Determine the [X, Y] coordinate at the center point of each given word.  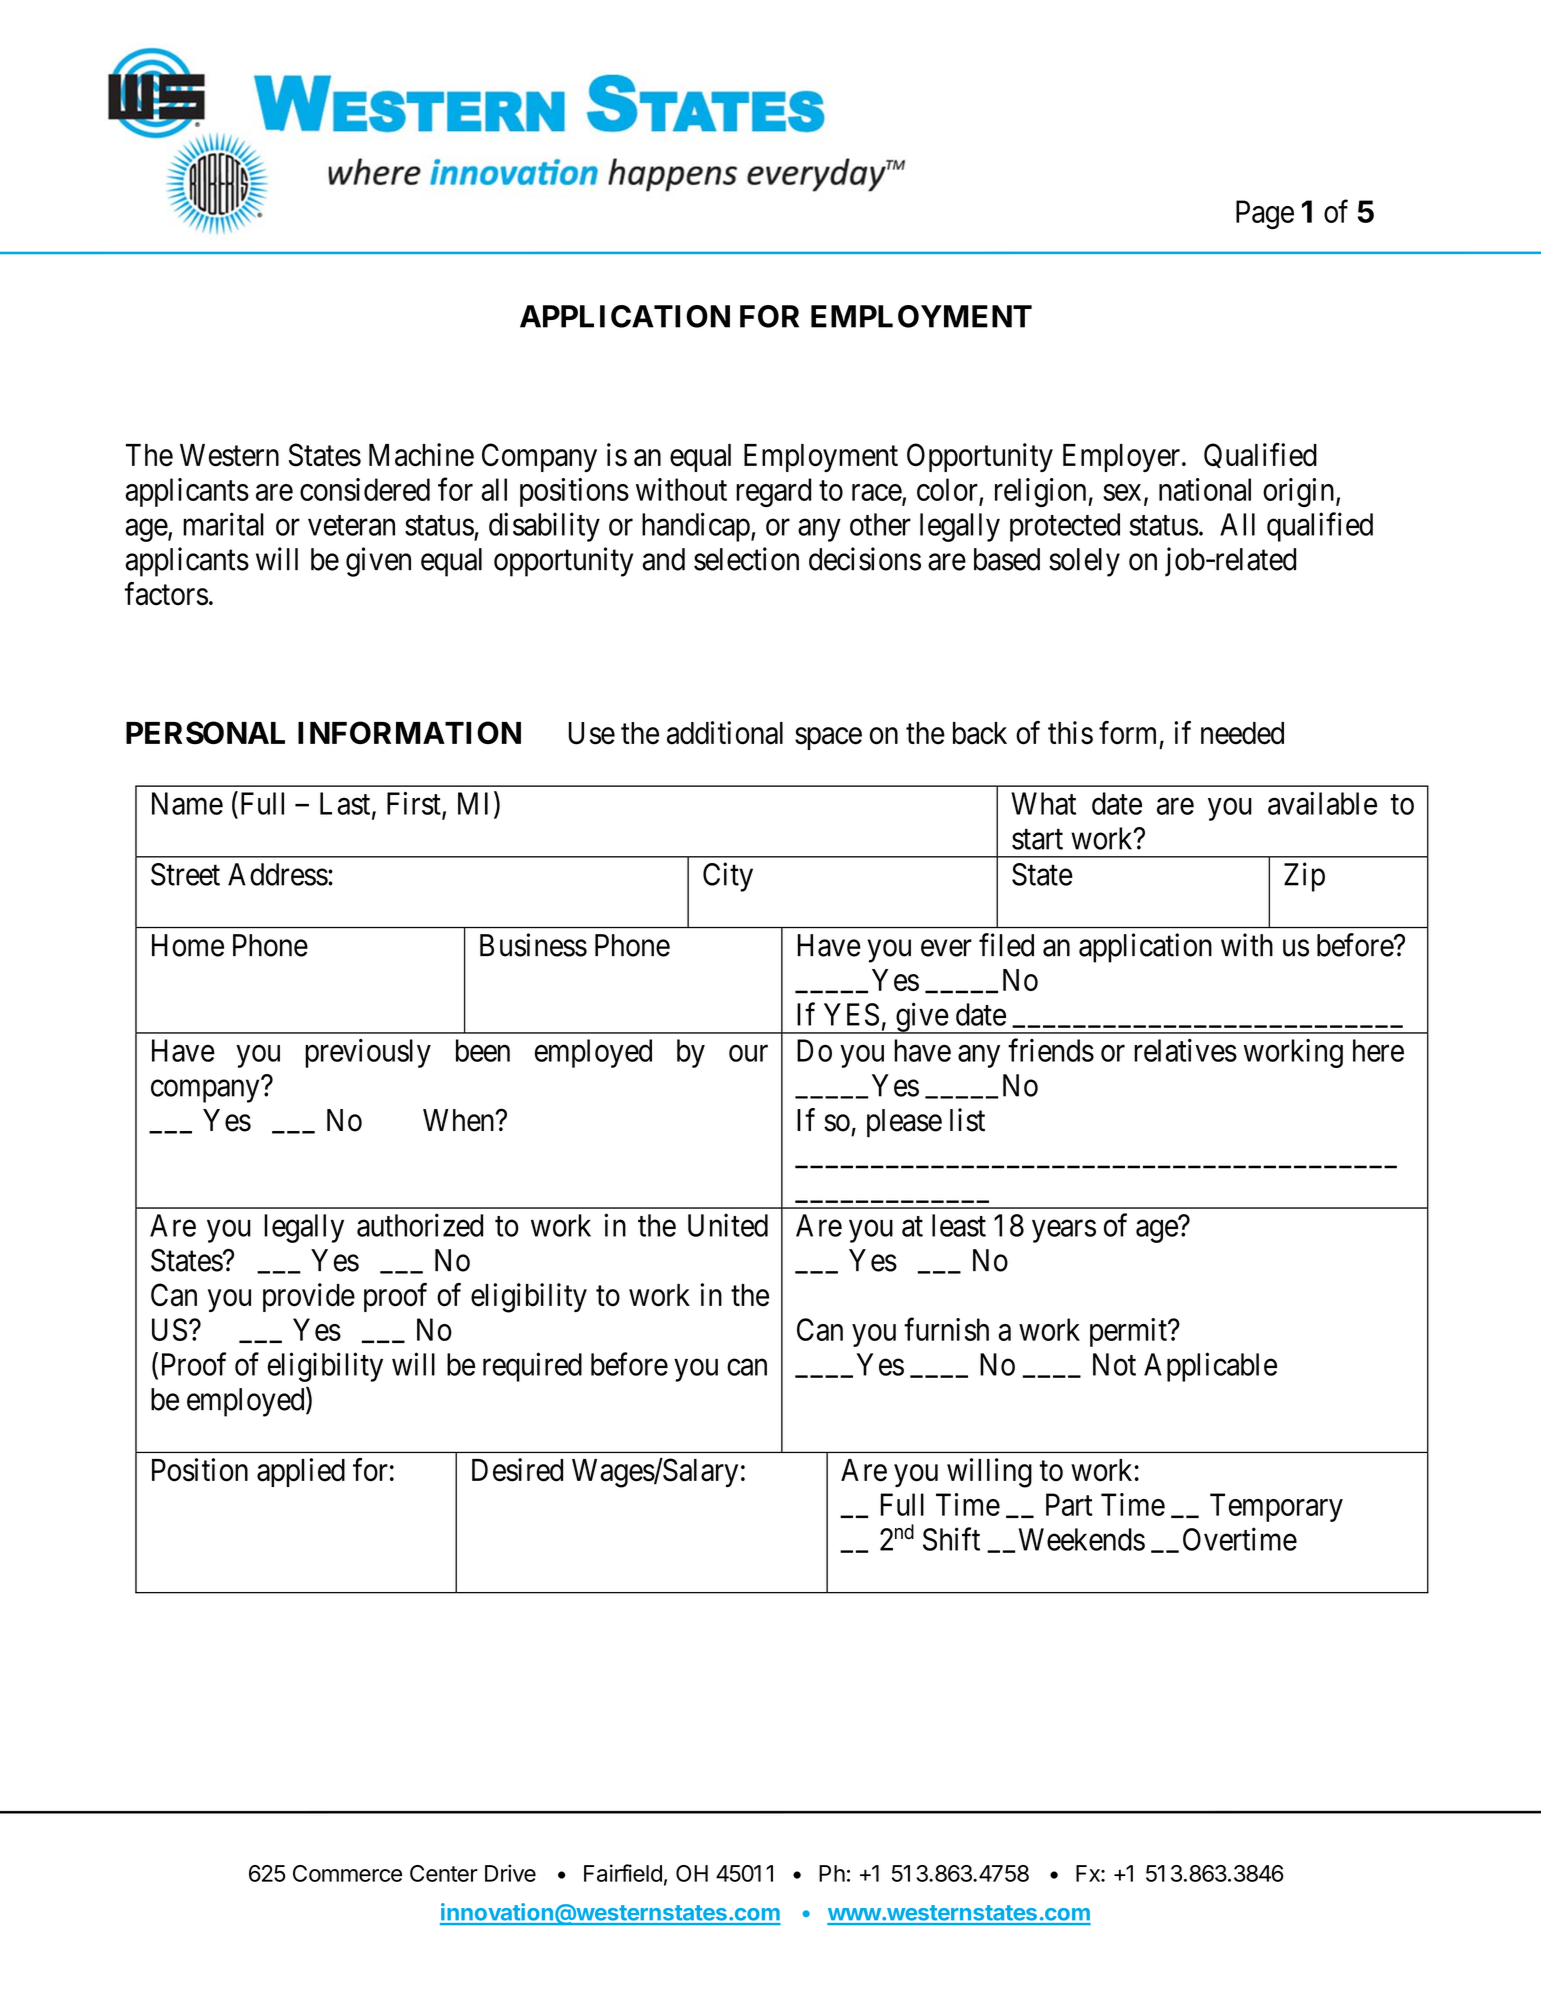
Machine [421, 455]
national [1205, 489]
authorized [420, 1225]
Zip [1304, 877]
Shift [951, 1539]
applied [301, 1472]
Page [1265, 214]
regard [773, 492]
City [728, 877]
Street [185, 874]
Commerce [347, 1873]
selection [746, 559]
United [728, 1225]
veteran [351, 525]
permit [1129, 1332]
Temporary [1276, 1507]
